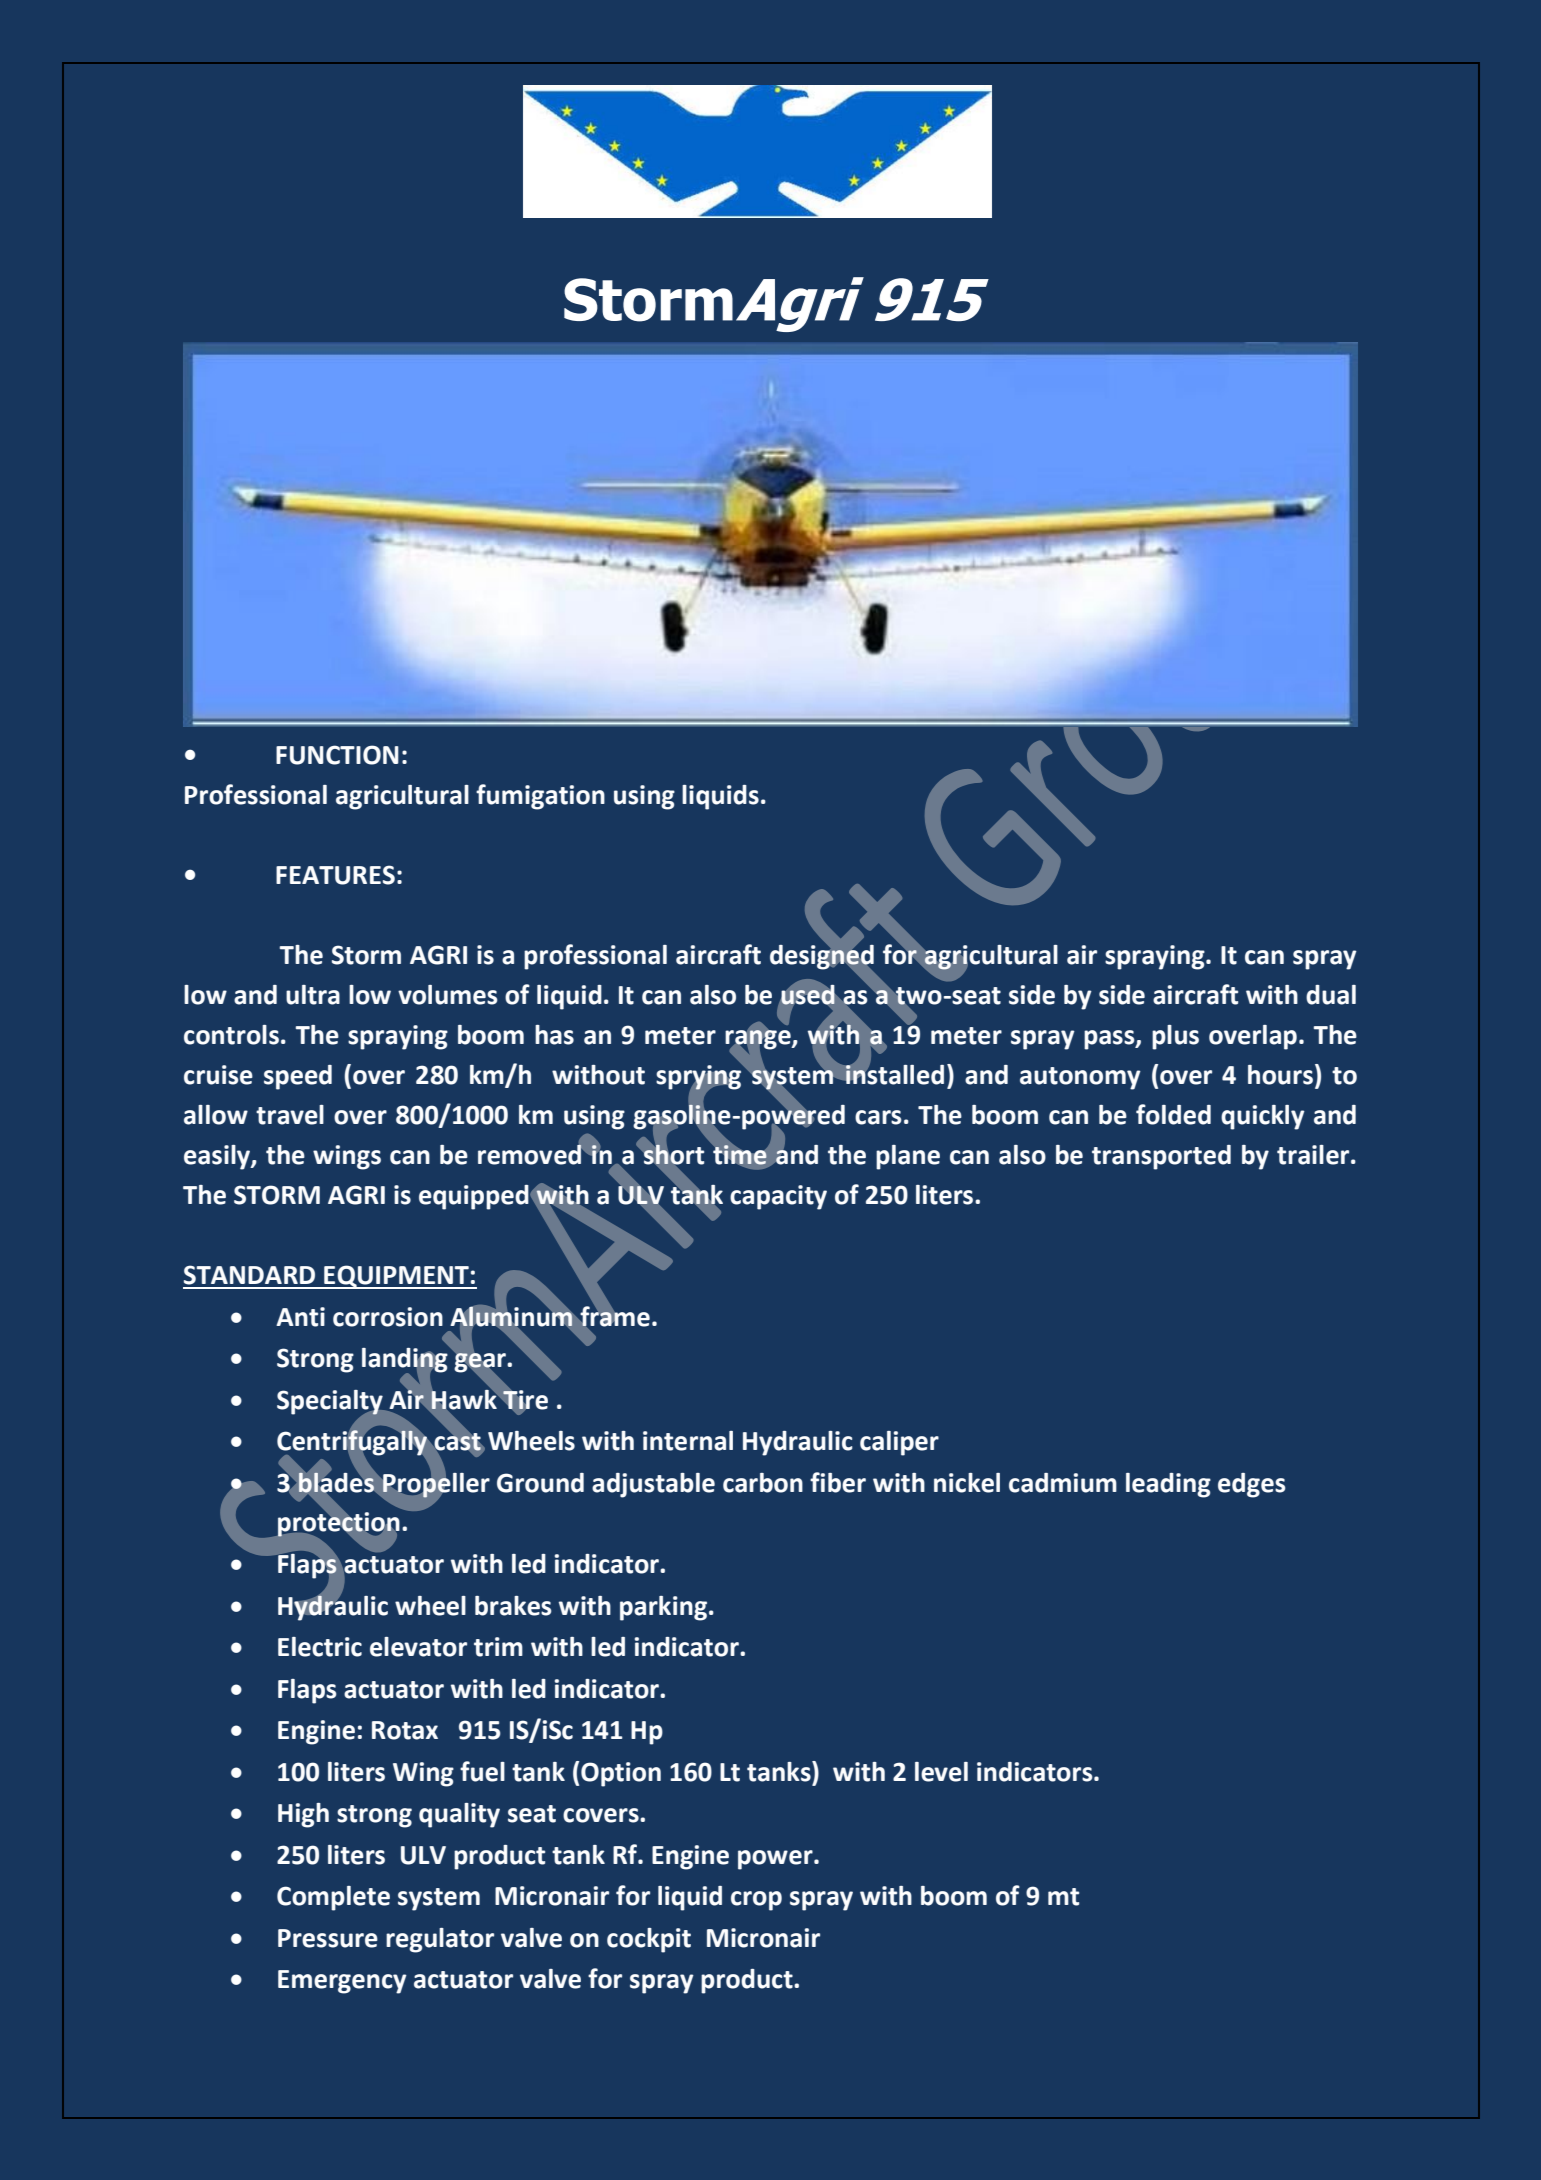 This screenshot has width=1541, height=2180. I want to click on leading, so click(1168, 1485).
